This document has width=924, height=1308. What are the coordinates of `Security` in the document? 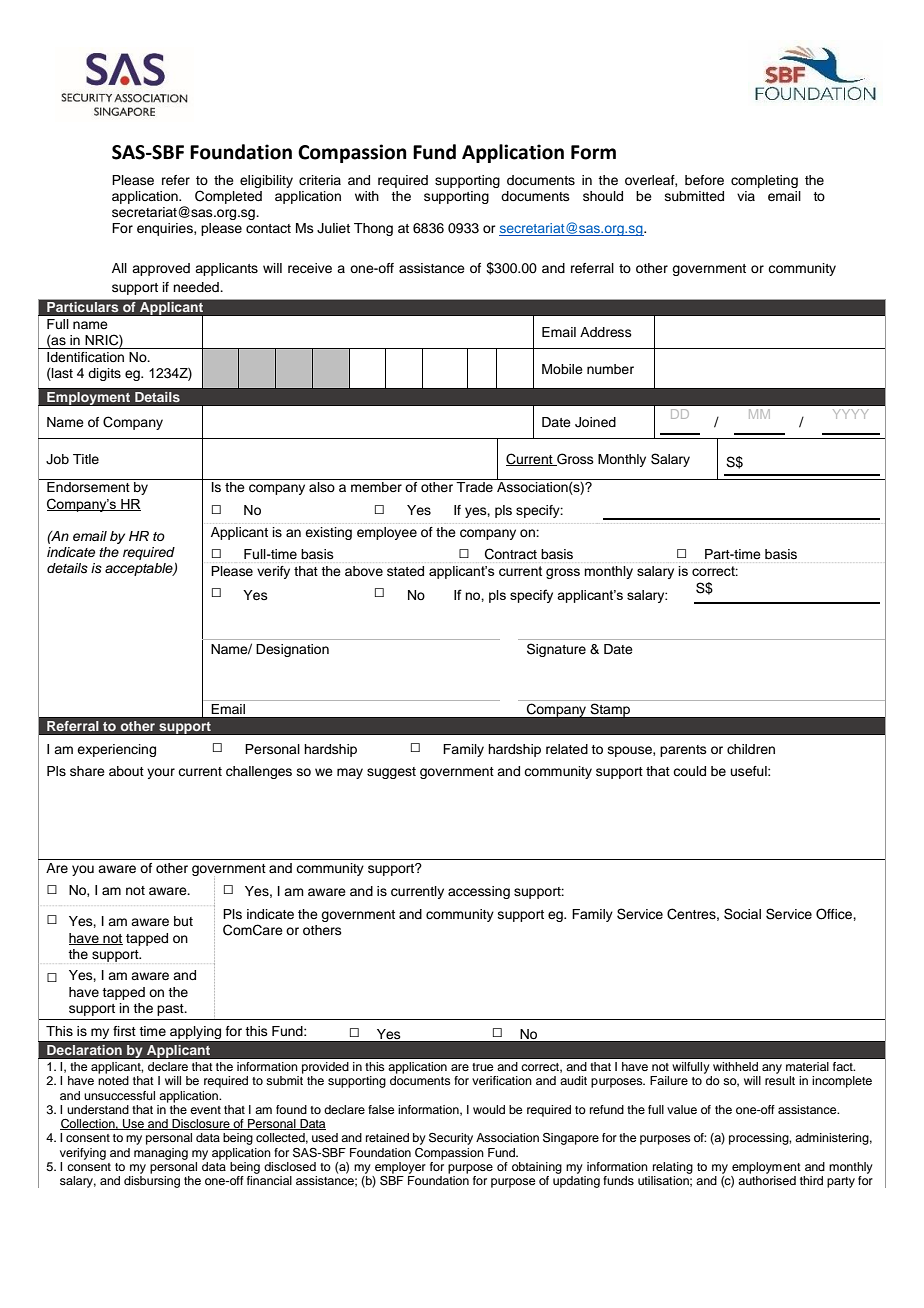 It's located at (451, 1139).
